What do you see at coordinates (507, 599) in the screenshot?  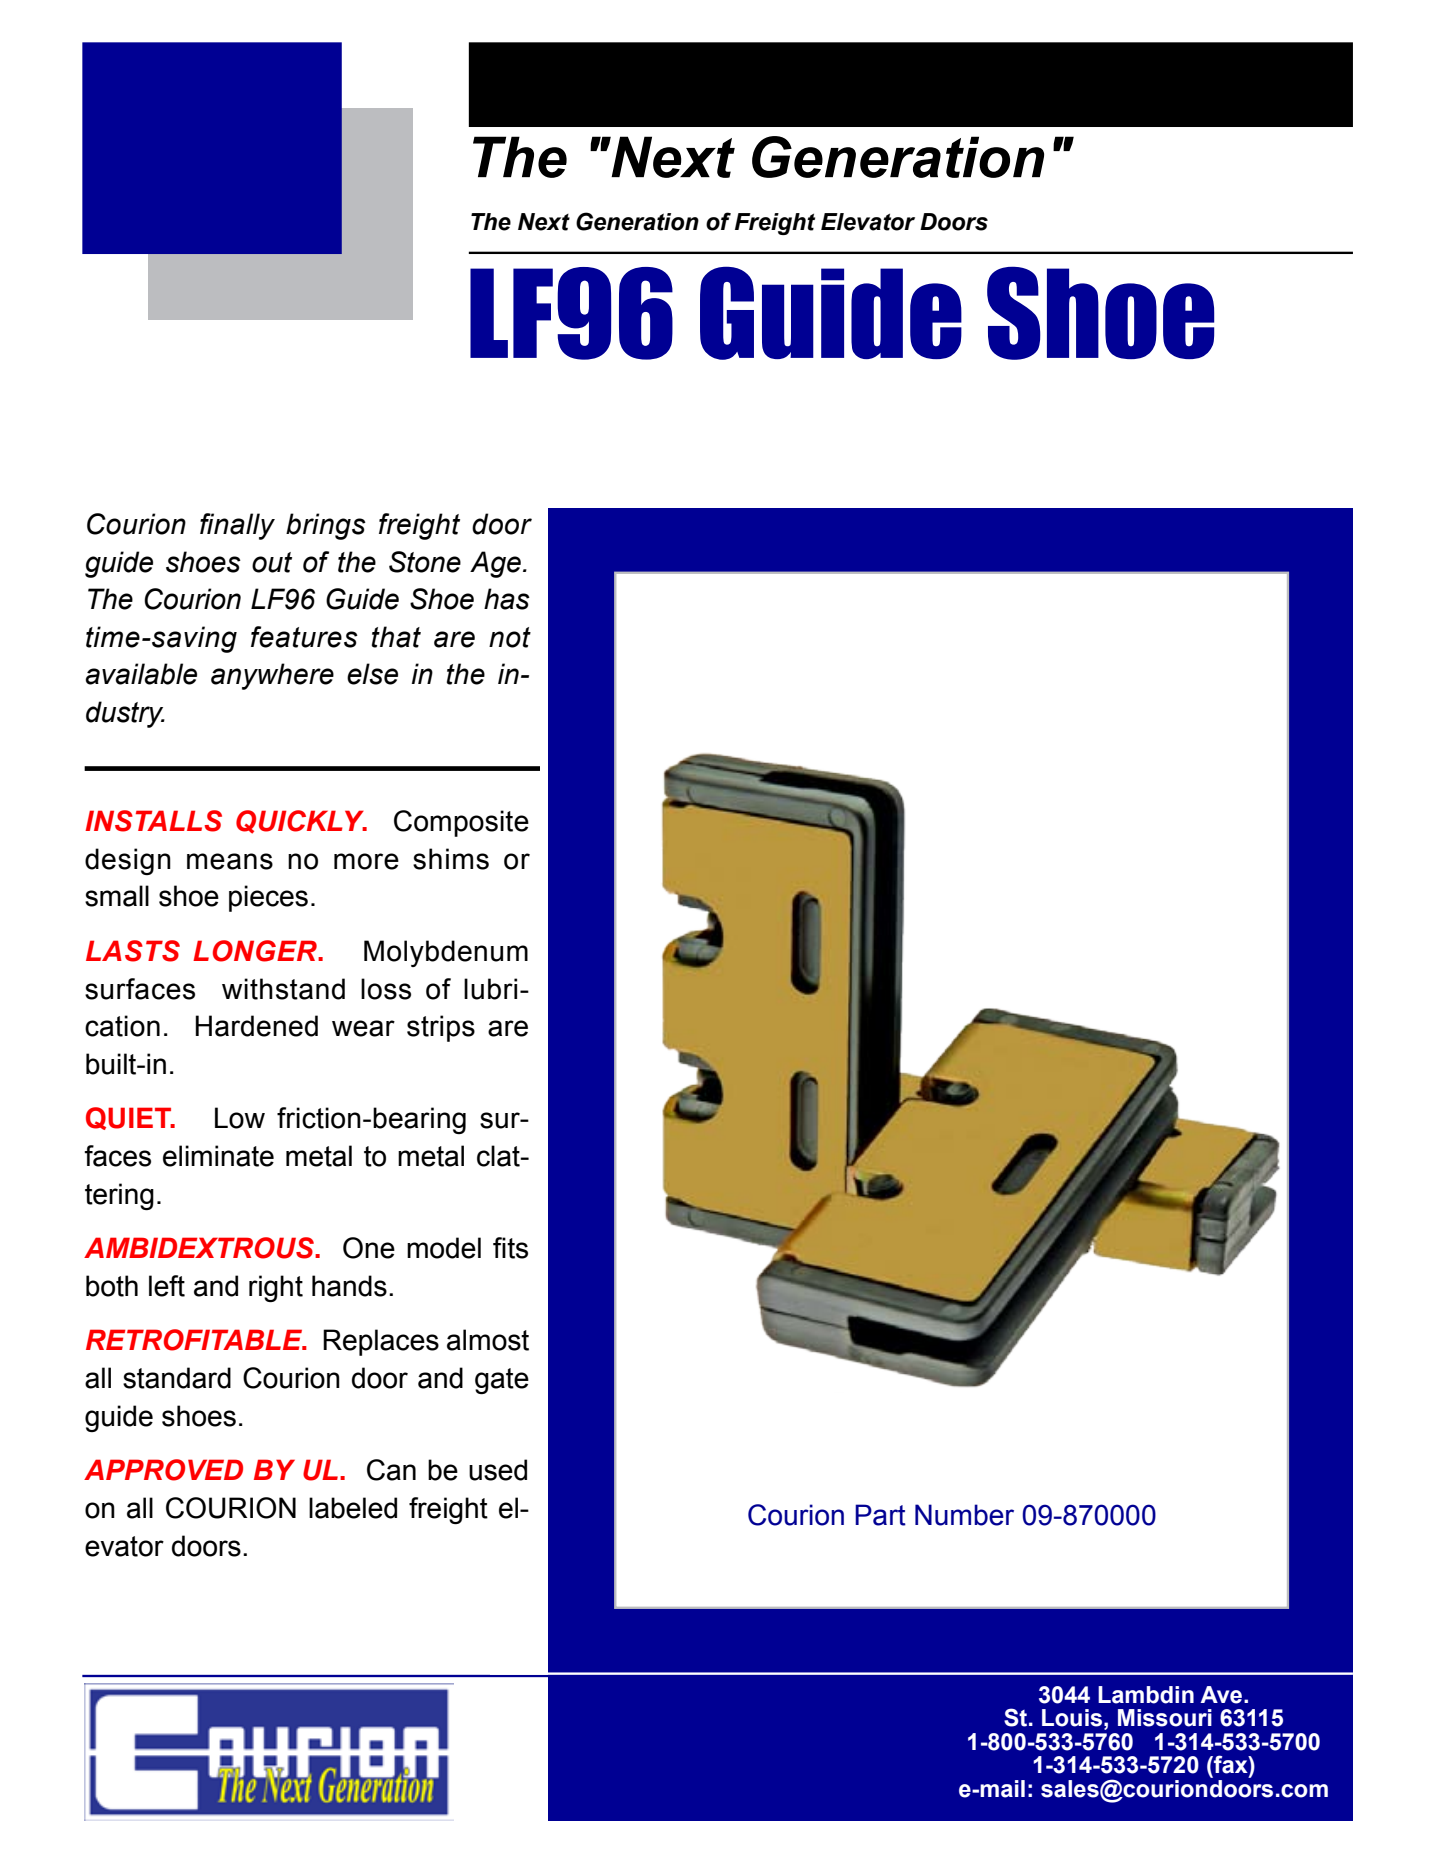 I see `has` at bounding box center [507, 599].
